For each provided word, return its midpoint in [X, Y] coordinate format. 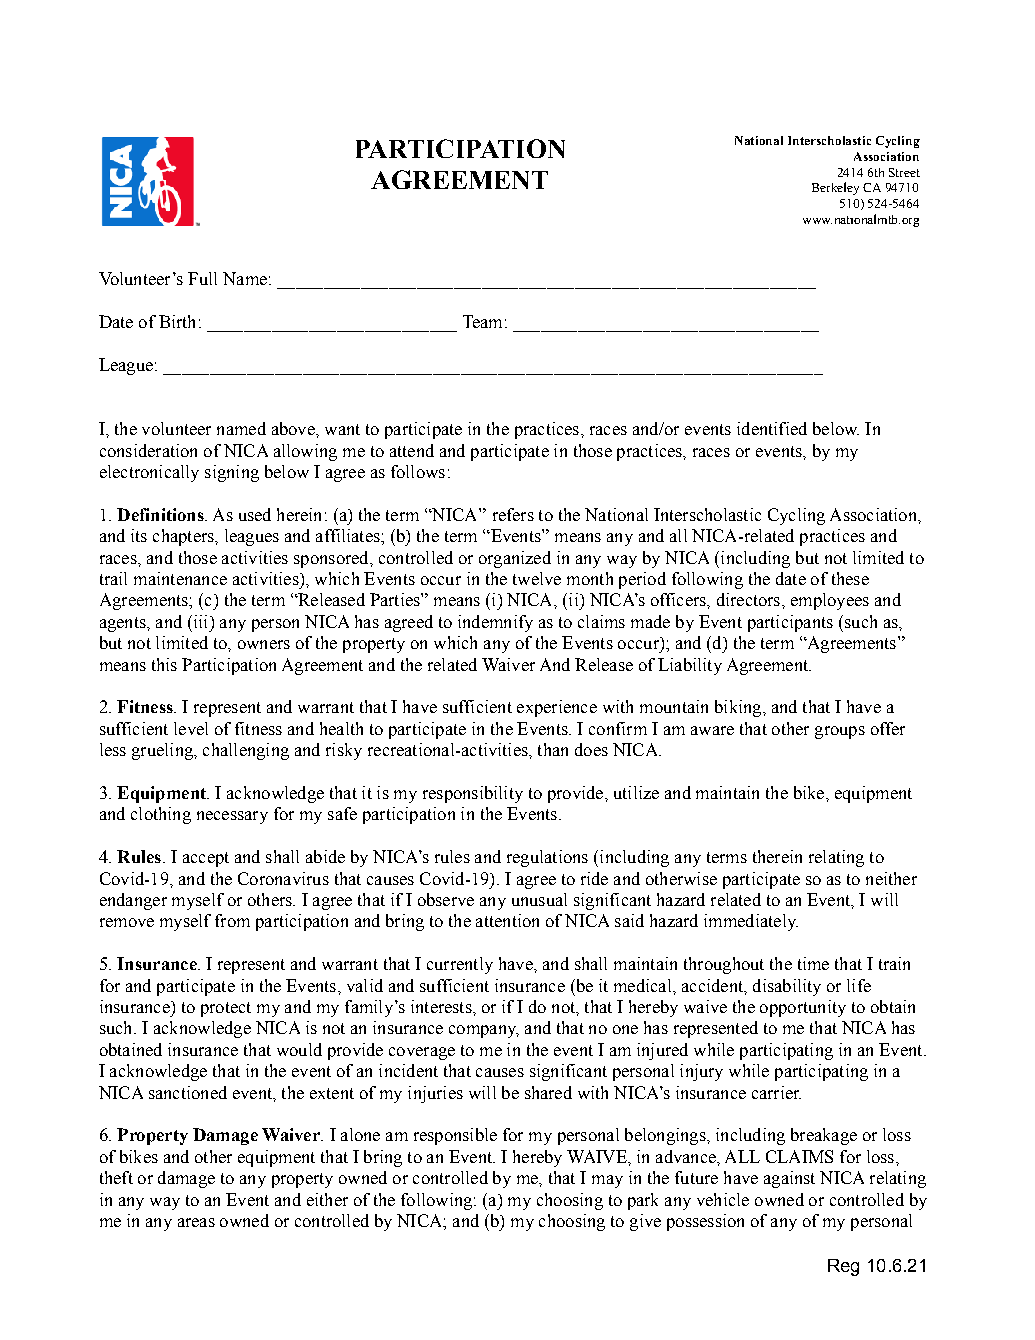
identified [772, 428]
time [813, 963]
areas [196, 1222]
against [789, 1179]
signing [232, 473]
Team [482, 321]
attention [507, 920]
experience [557, 708]
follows [418, 471]
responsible [455, 1136]
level [191, 728]
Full [202, 278]
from [232, 920]
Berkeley [835, 188]
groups [840, 732]
